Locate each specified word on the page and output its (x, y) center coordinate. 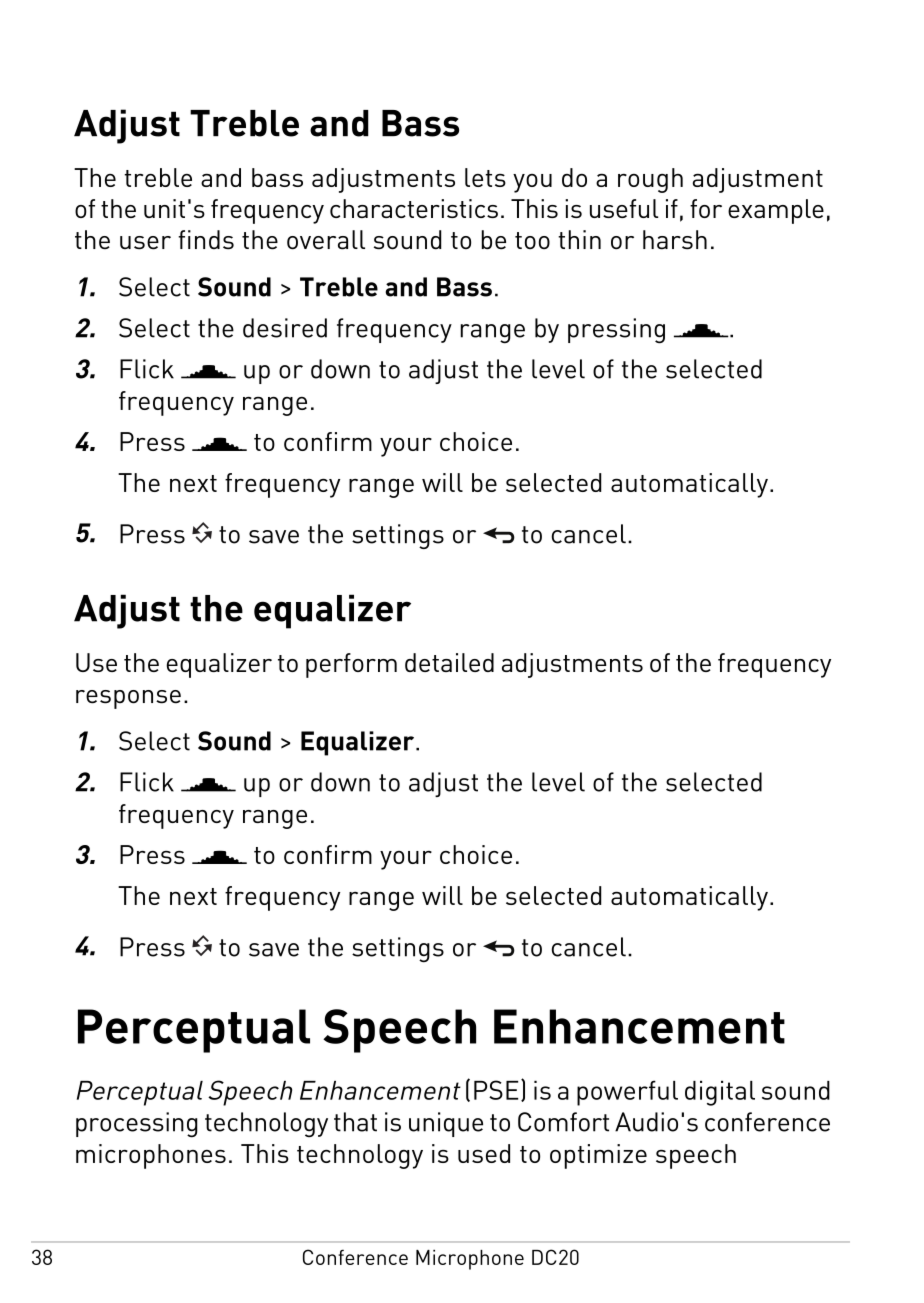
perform (351, 665)
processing (137, 1125)
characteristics (414, 208)
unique (446, 1124)
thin (579, 239)
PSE (496, 1090)
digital (720, 1093)
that (355, 1122)
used (484, 1153)
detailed (449, 662)
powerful (627, 1093)
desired (285, 328)
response (128, 699)
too (532, 240)
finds (206, 240)
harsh (675, 240)
